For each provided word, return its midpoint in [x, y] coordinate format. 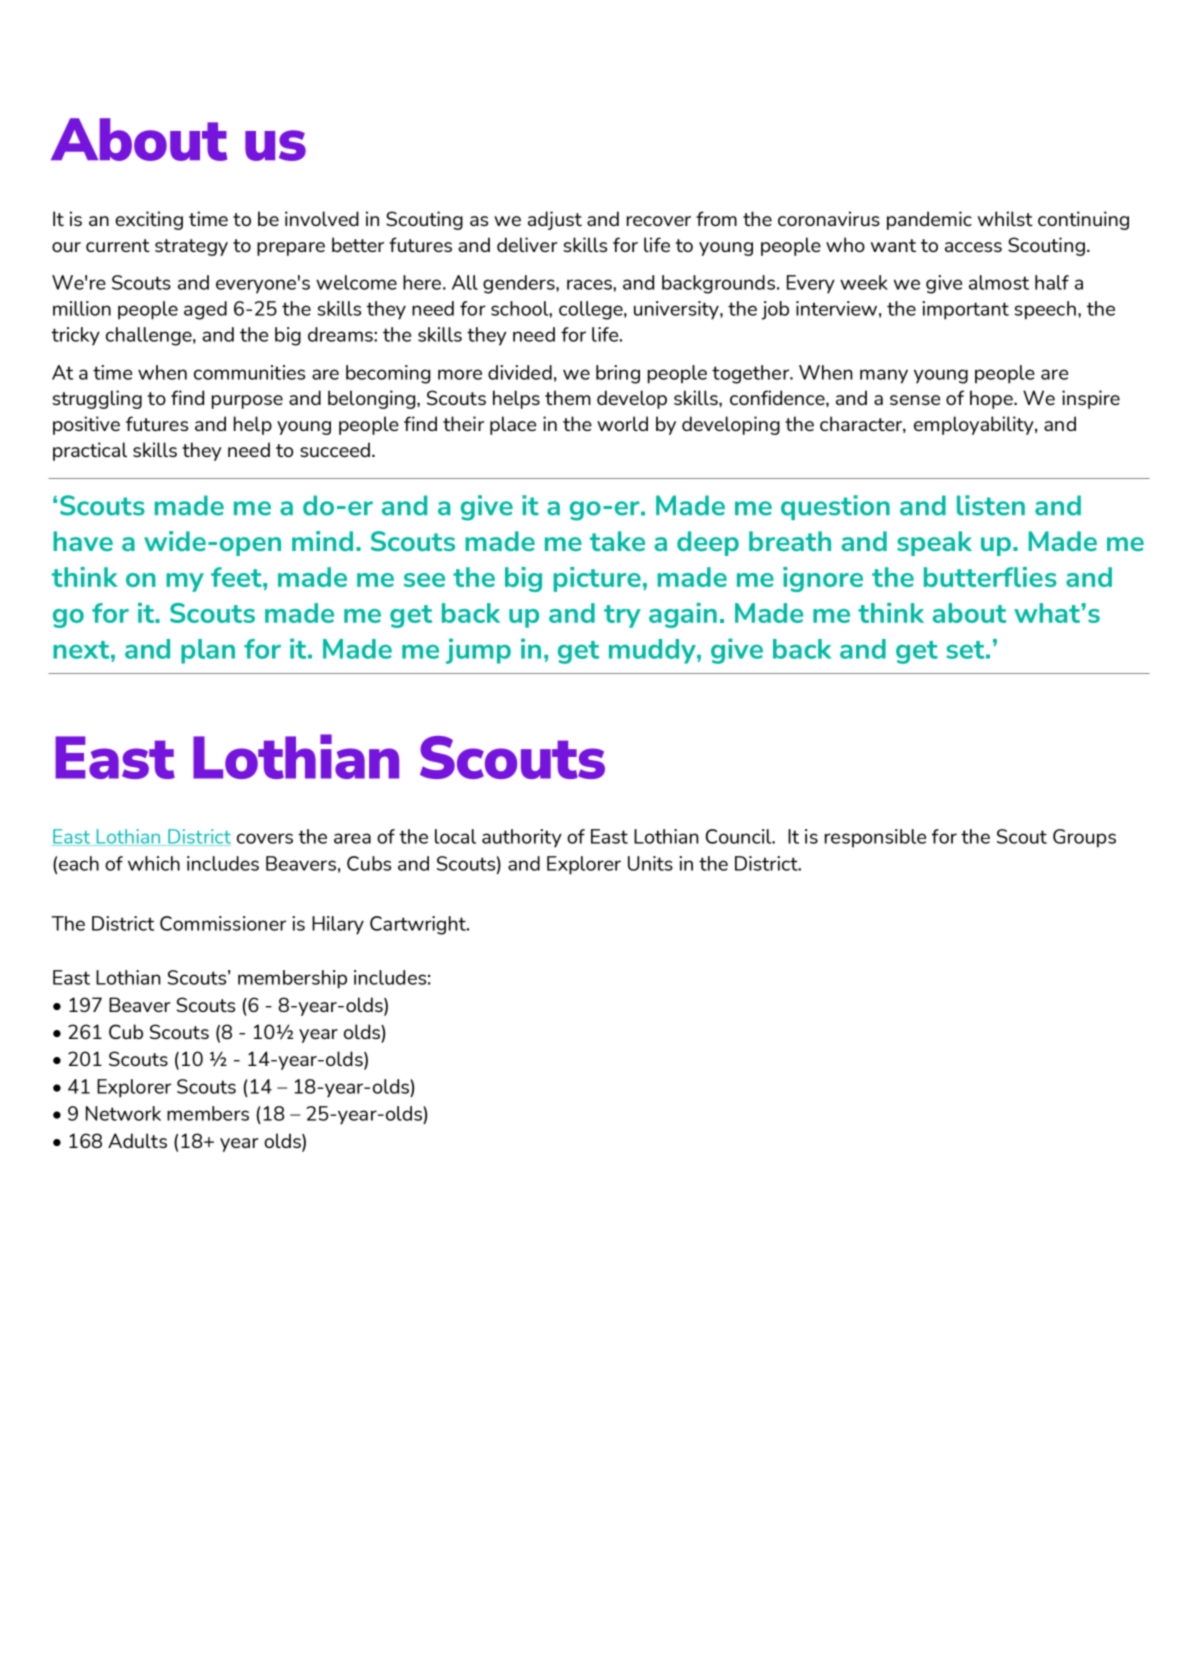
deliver [527, 244]
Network [123, 1113]
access [973, 247]
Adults [137, 1140]
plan [208, 651]
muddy [653, 651]
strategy [191, 247]
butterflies [990, 577]
